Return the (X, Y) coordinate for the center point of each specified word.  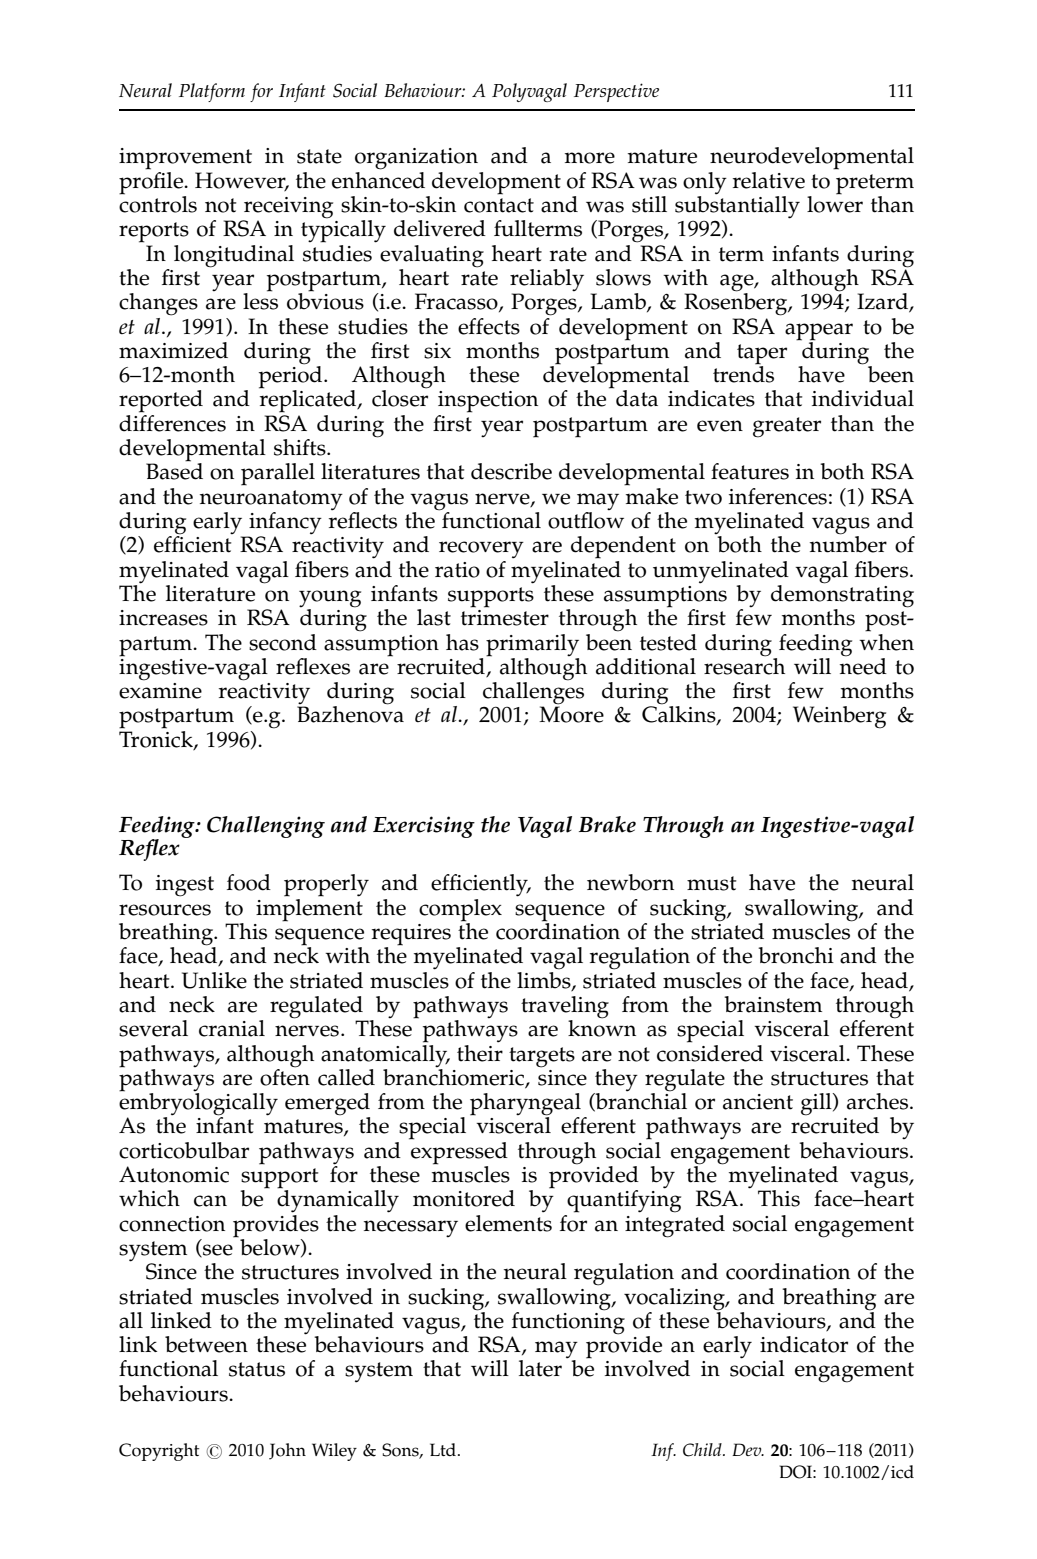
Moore (571, 714)
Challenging (266, 827)
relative (769, 180)
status (257, 1369)
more (590, 158)
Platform (212, 92)
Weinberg (839, 717)
